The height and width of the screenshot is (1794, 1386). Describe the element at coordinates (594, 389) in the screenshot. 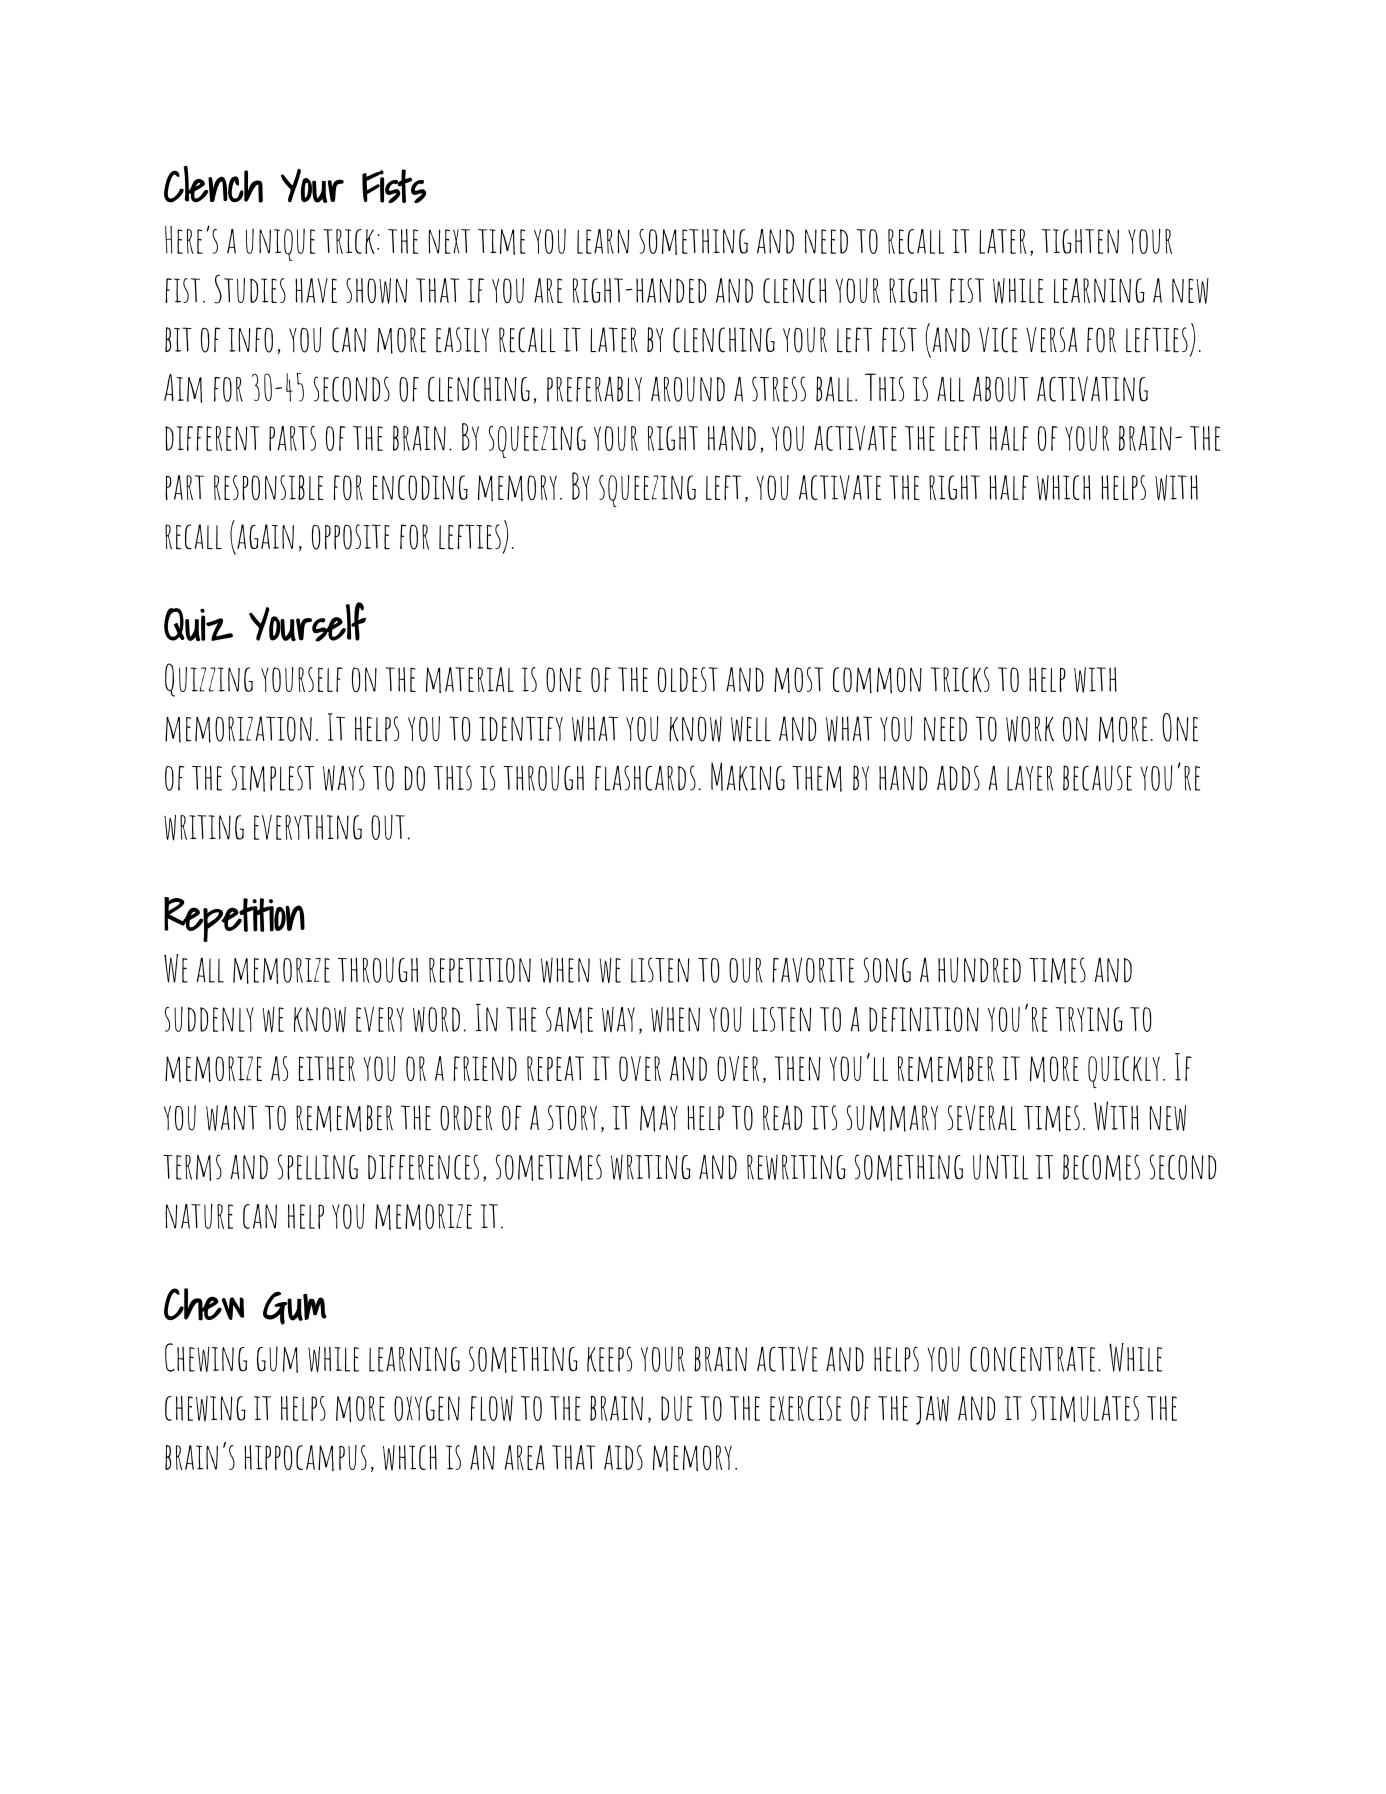

I see `preferably` at that location.
